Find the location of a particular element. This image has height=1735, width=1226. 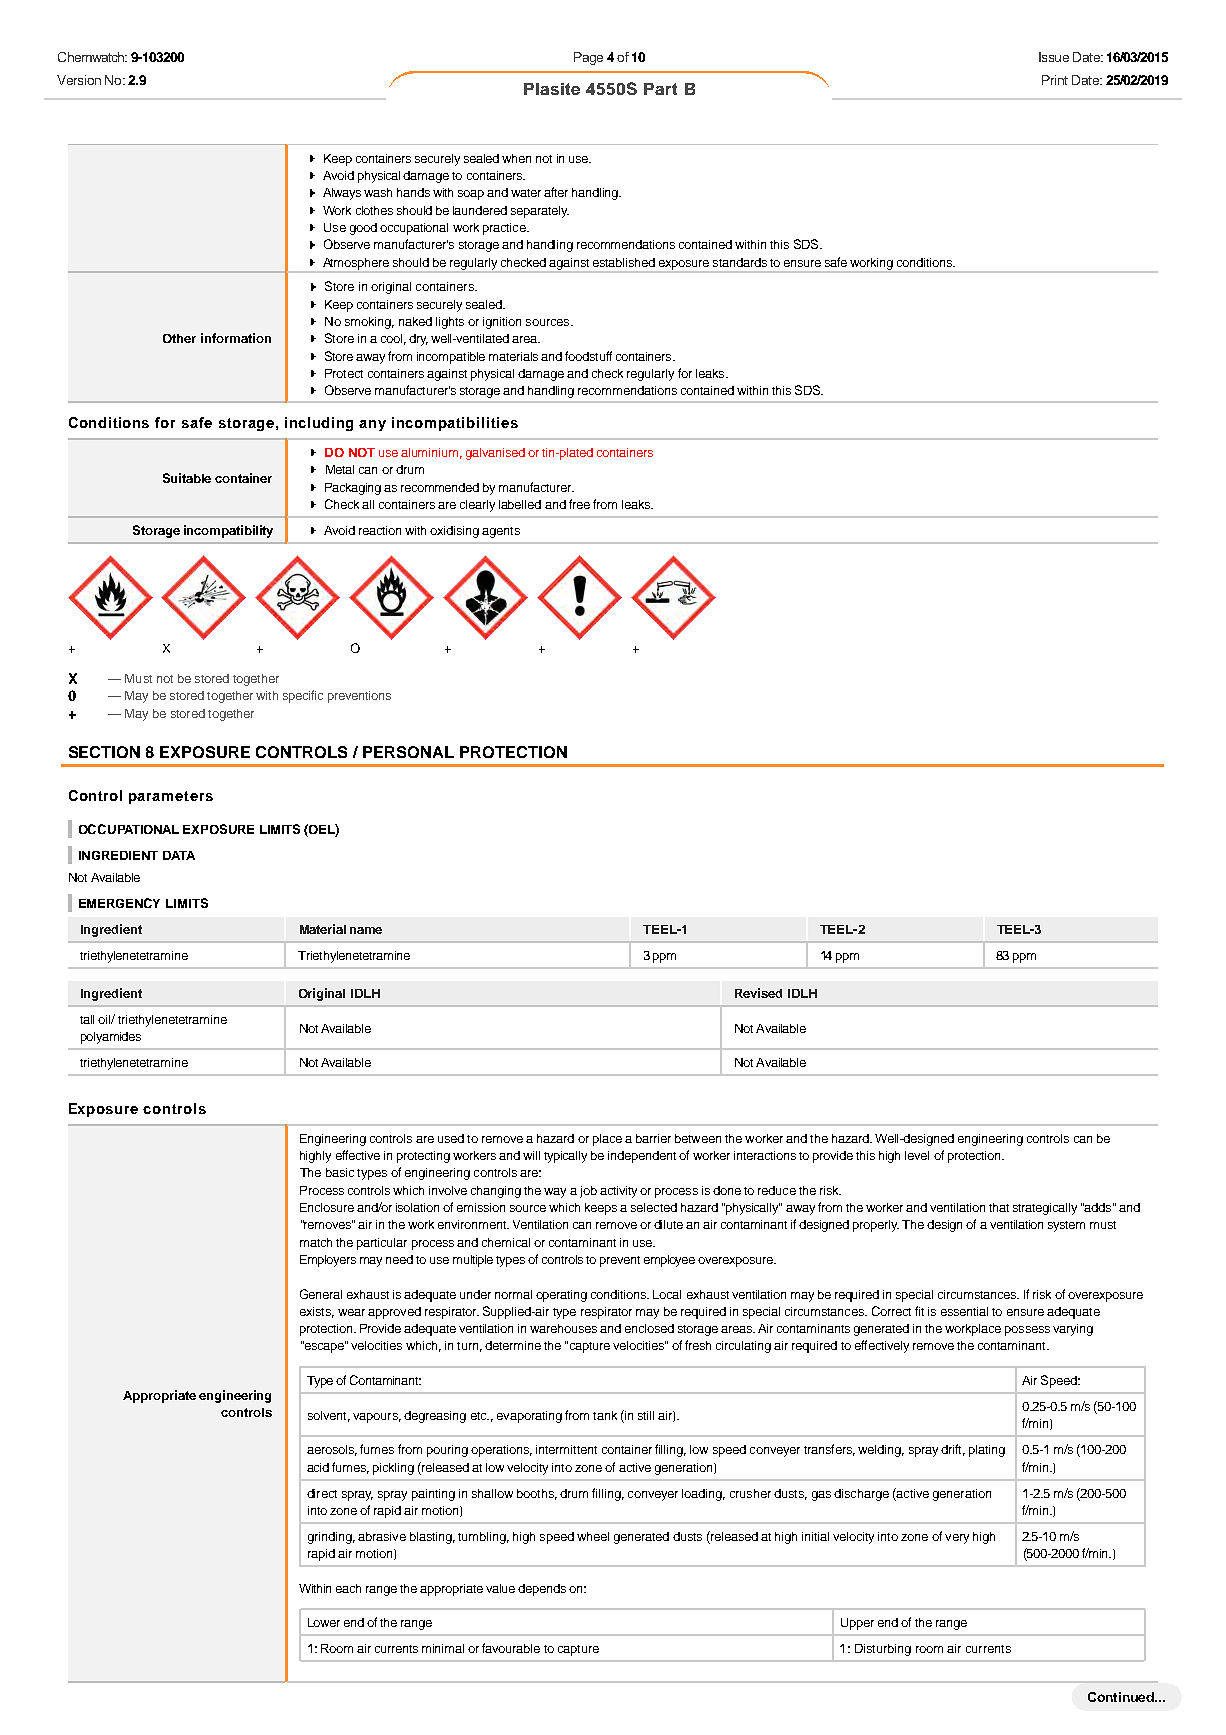

incompatibility is located at coordinates (228, 531).
